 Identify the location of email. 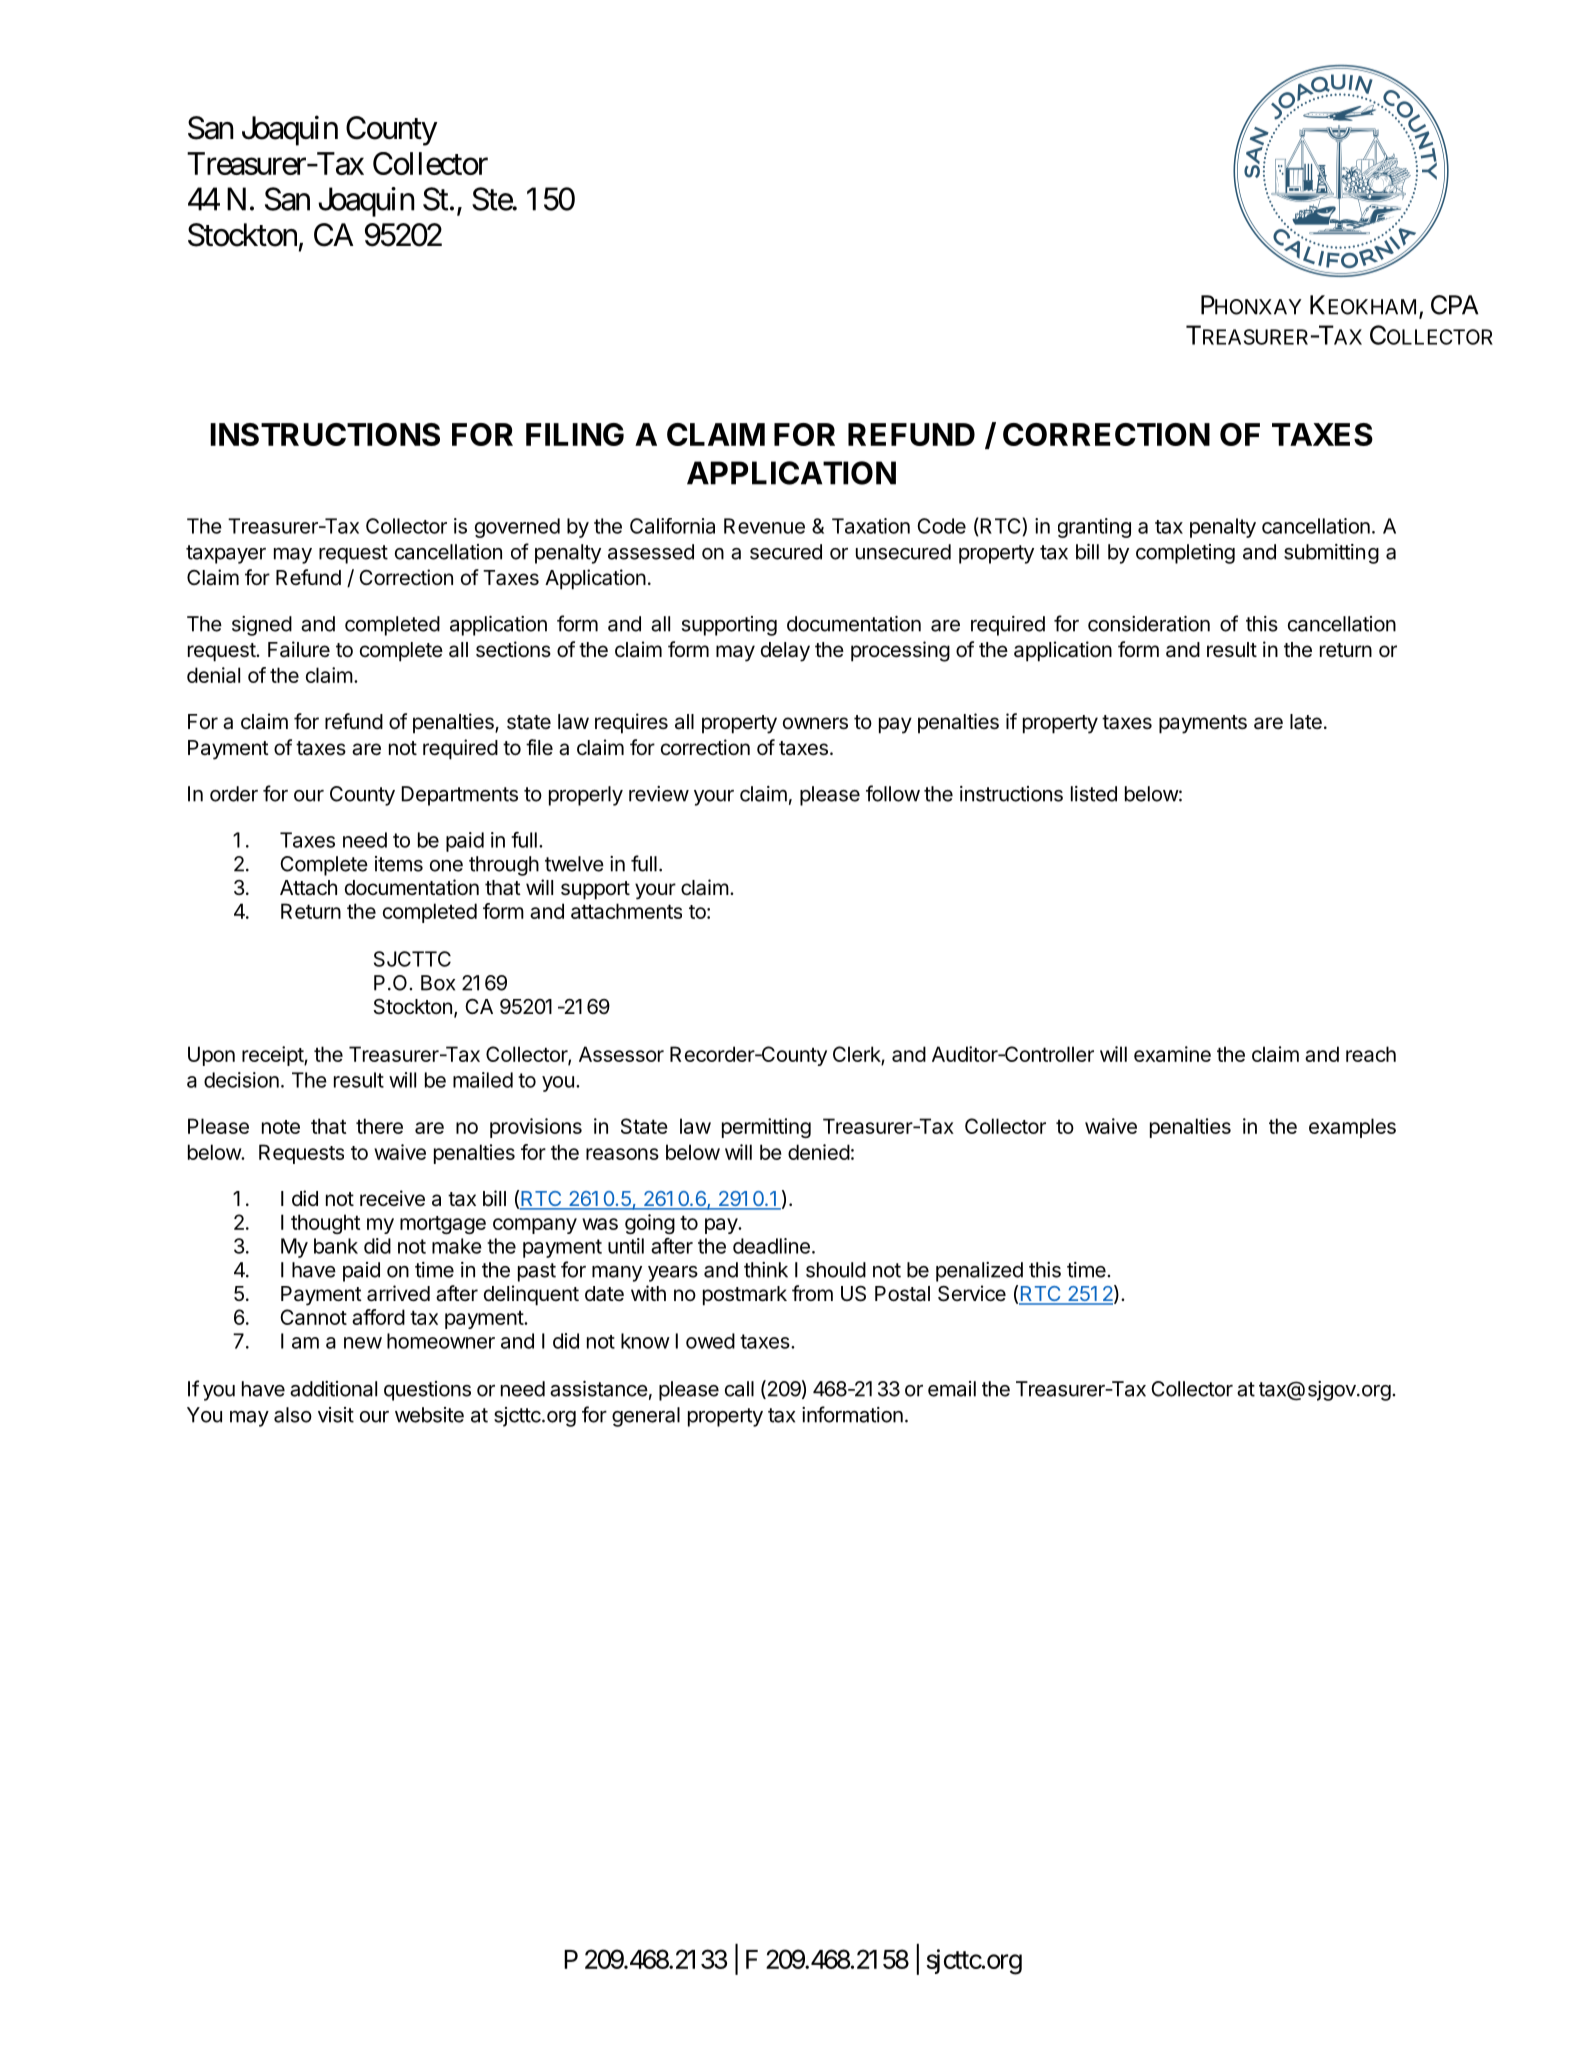
(952, 1389).
